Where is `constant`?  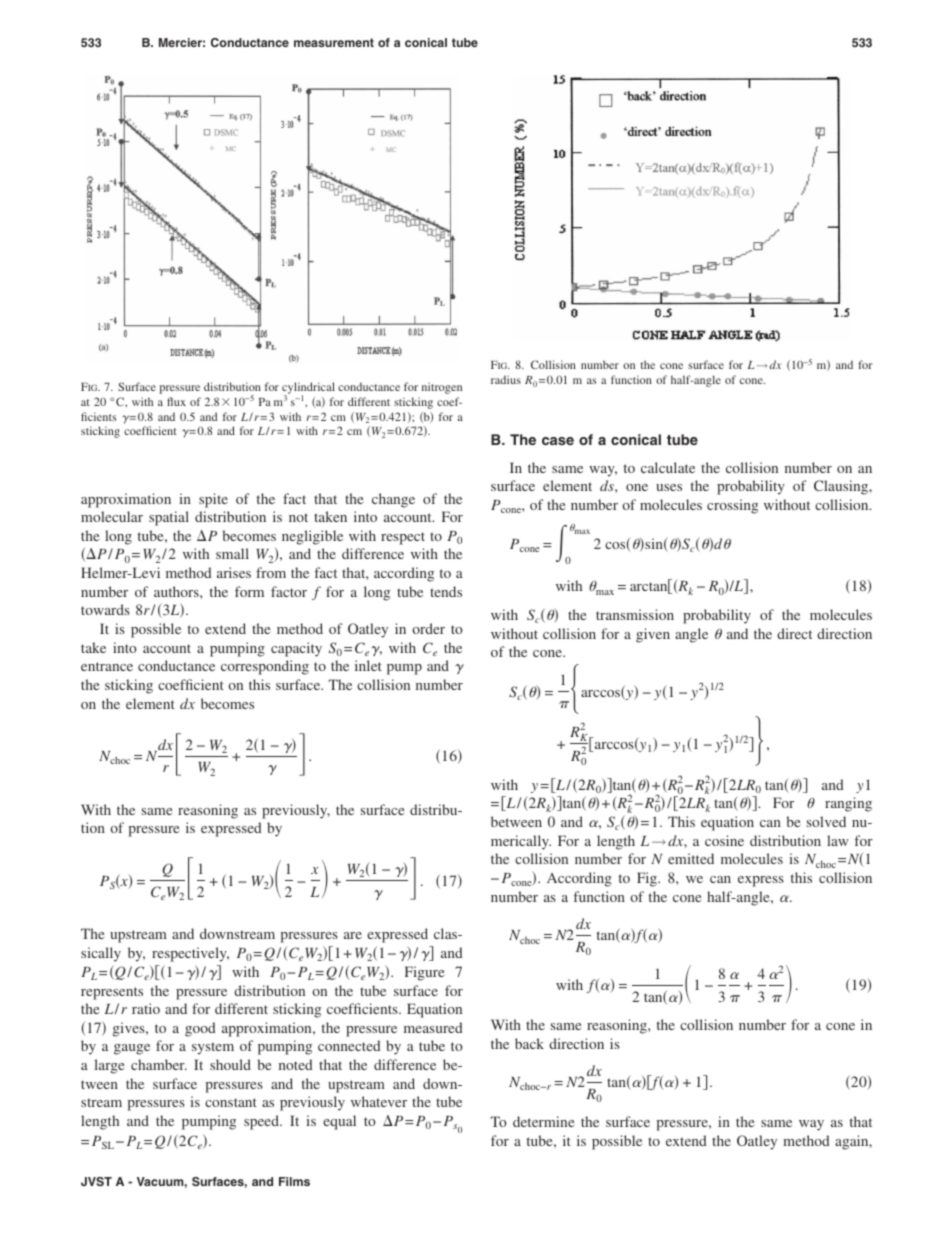 constant is located at coordinates (231, 1102).
